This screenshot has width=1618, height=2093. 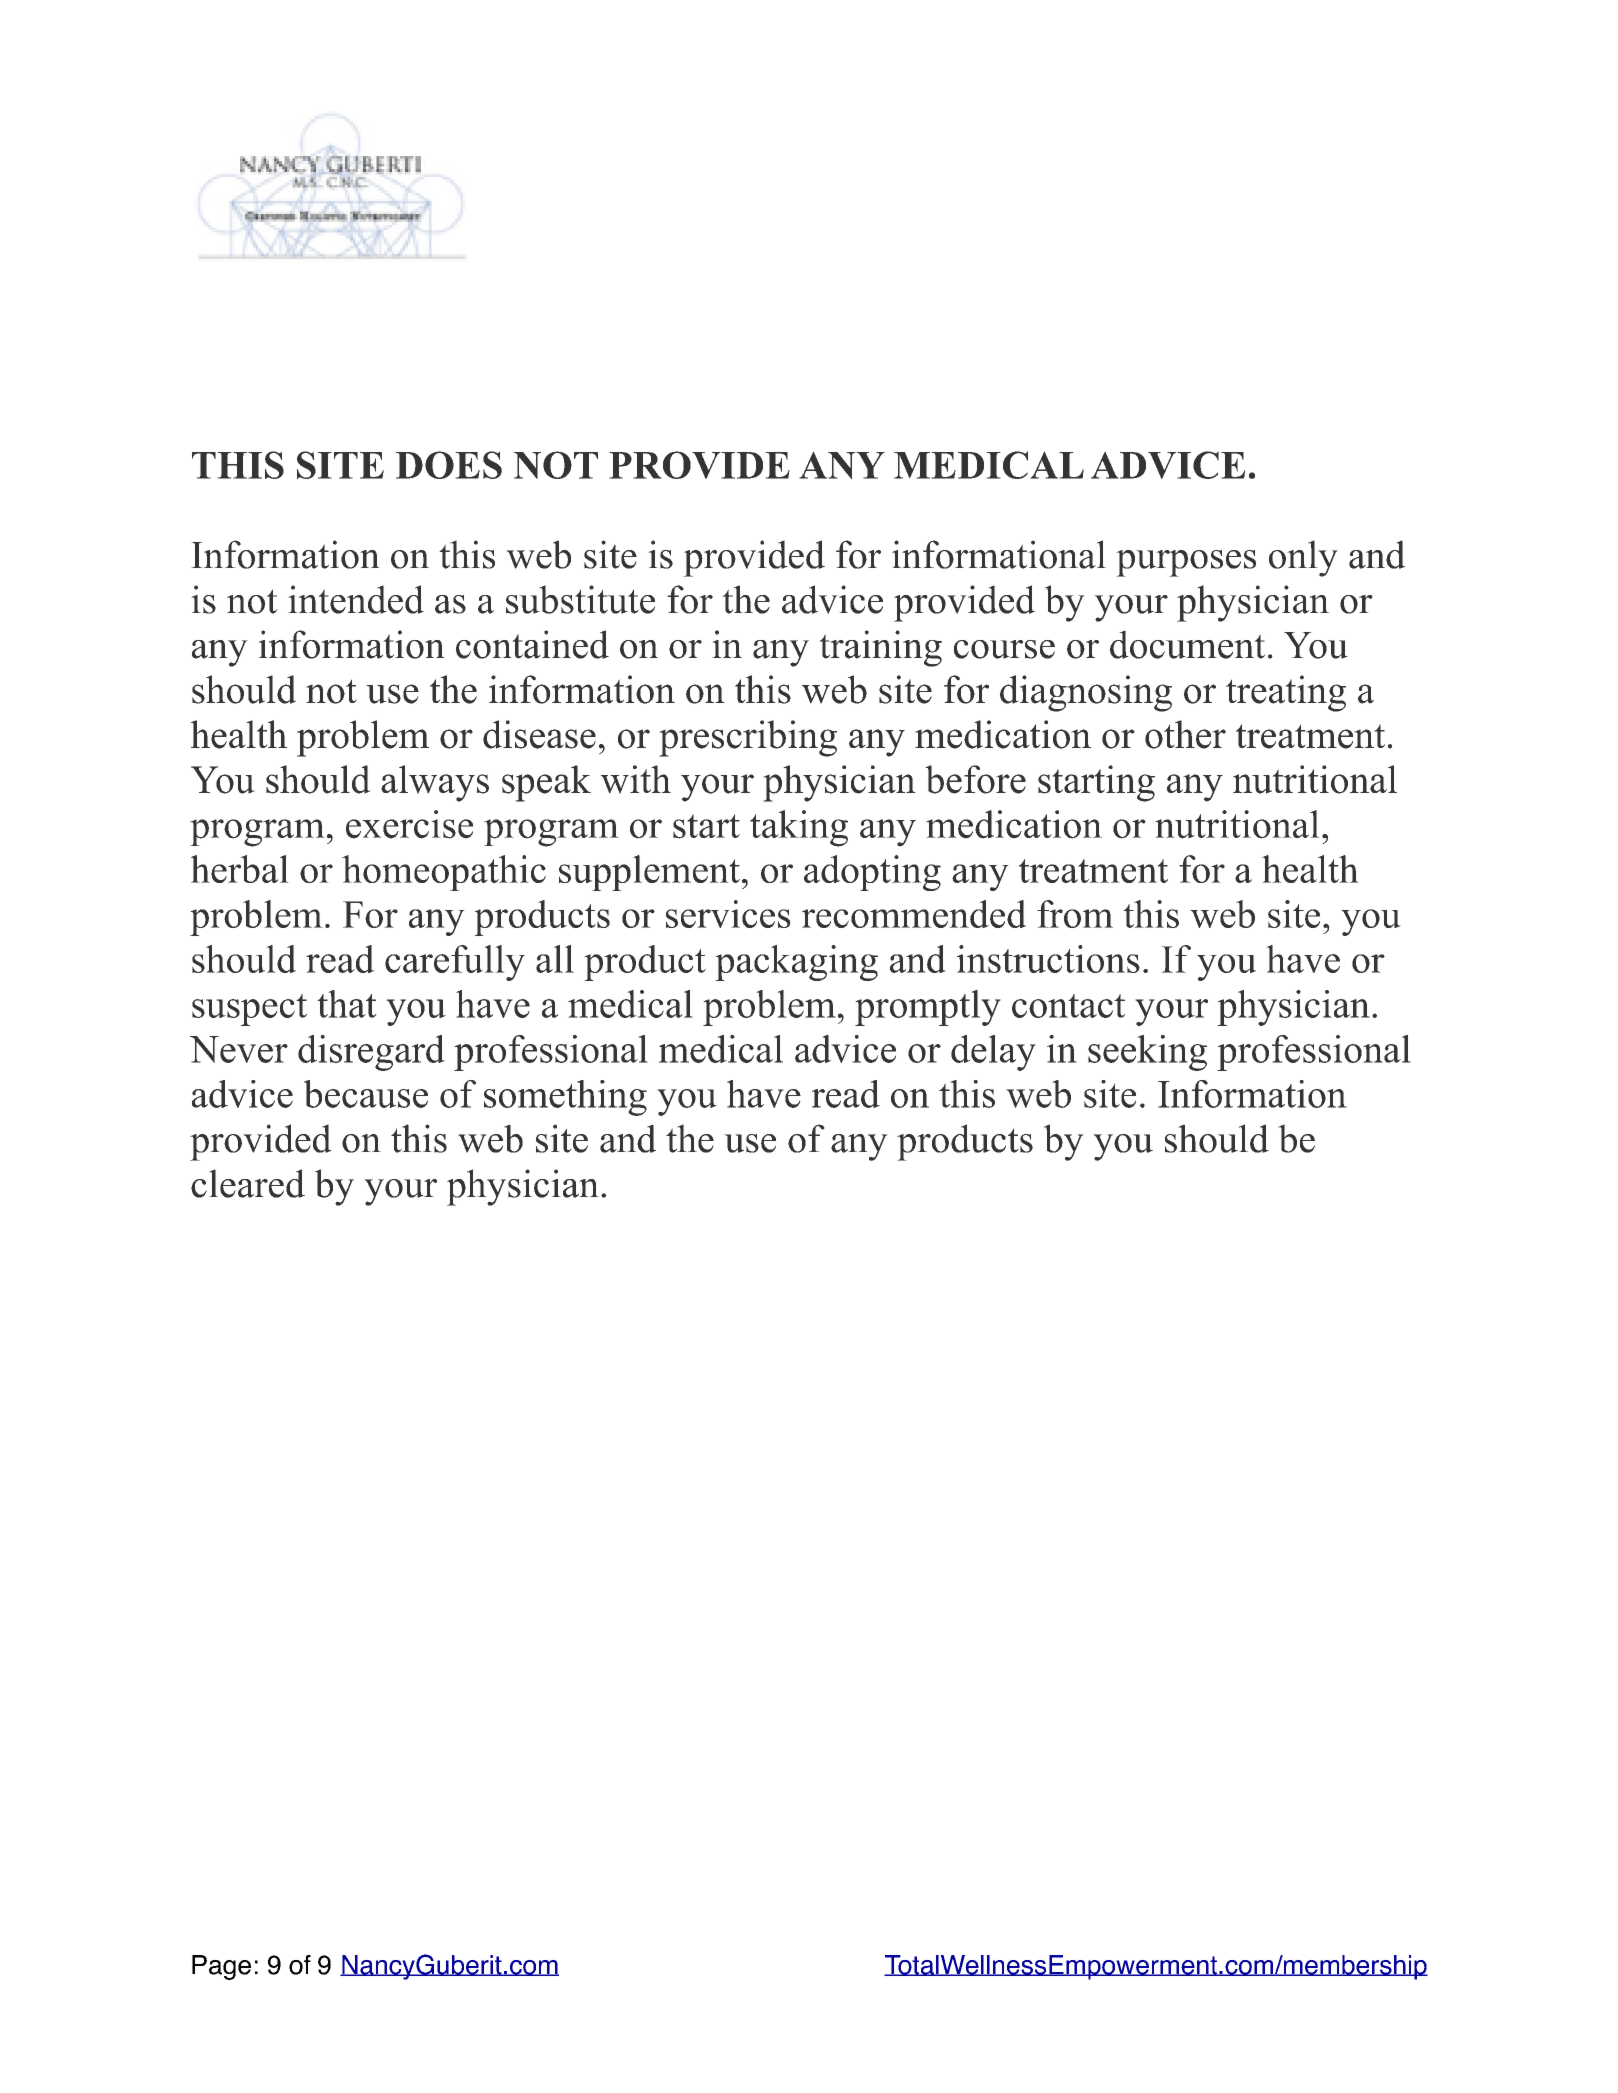 I want to click on Page, so click(x=221, y=1967).
